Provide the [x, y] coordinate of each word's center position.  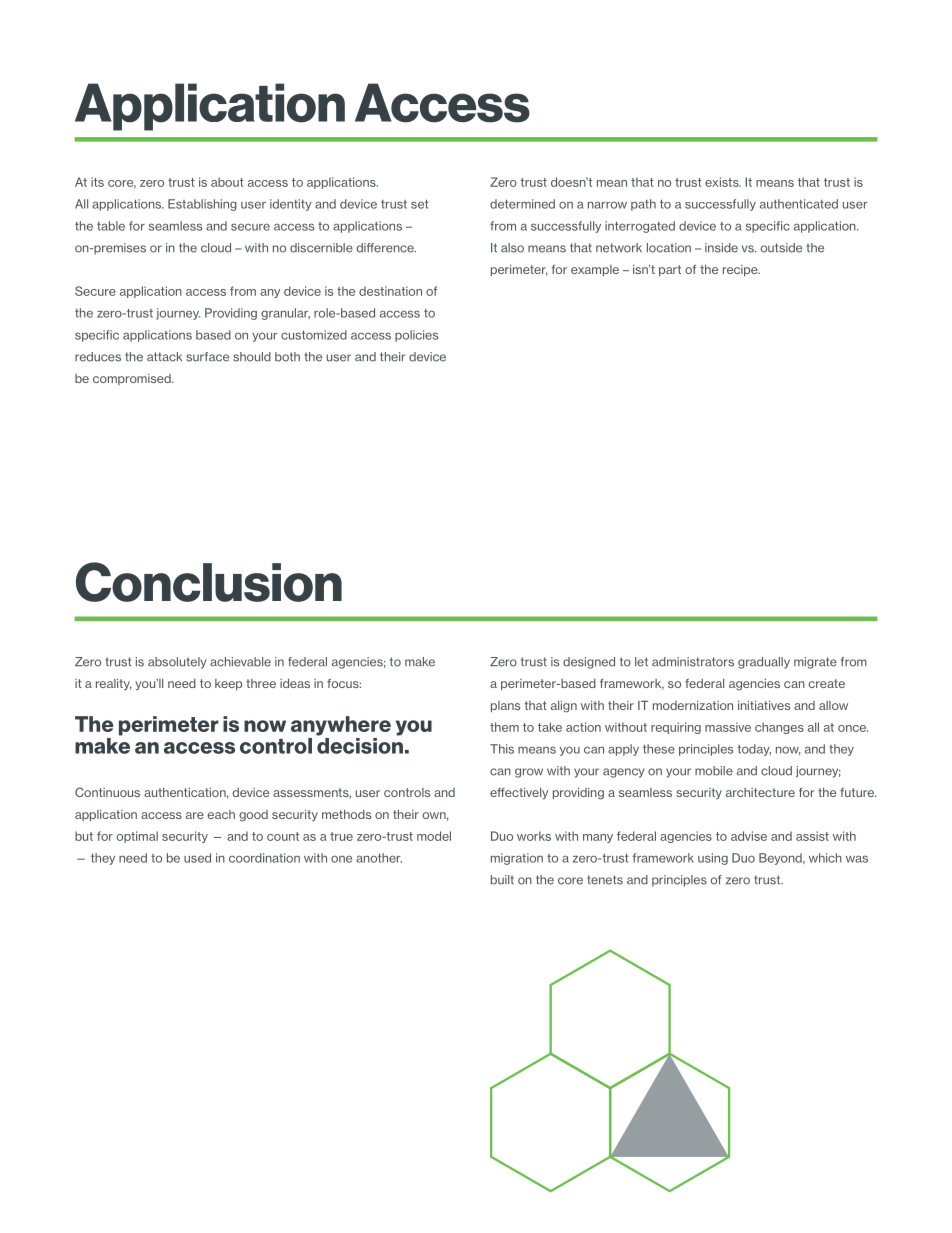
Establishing [202, 205]
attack [164, 357]
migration [517, 859]
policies [416, 336]
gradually [764, 663]
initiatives [764, 705]
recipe [741, 270]
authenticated [799, 204]
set [420, 204]
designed [589, 663]
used [197, 858]
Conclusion [209, 582]
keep [228, 684]
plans [505, 706]
